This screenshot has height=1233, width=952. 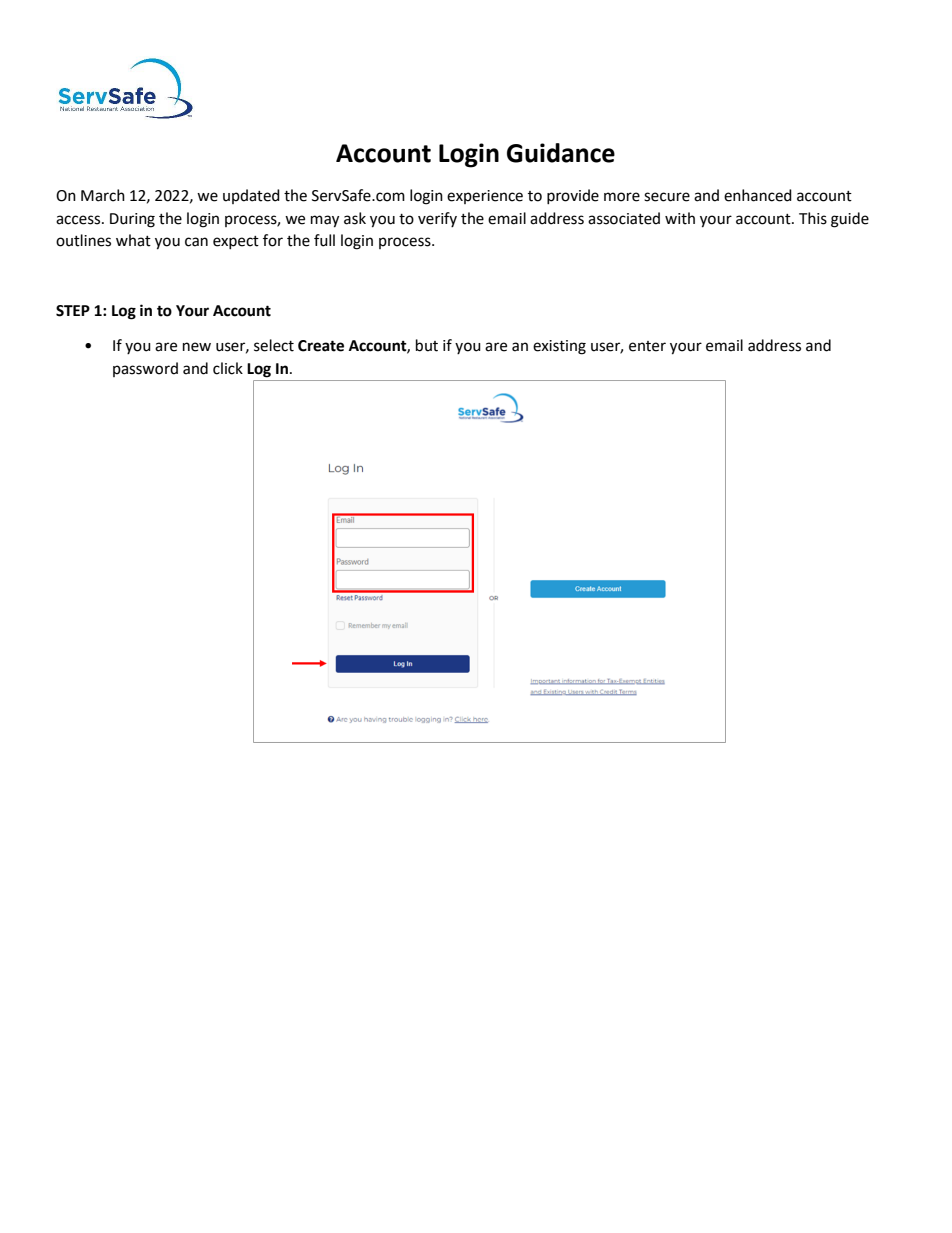 I want to click on full, so click(x=324, y=240).
